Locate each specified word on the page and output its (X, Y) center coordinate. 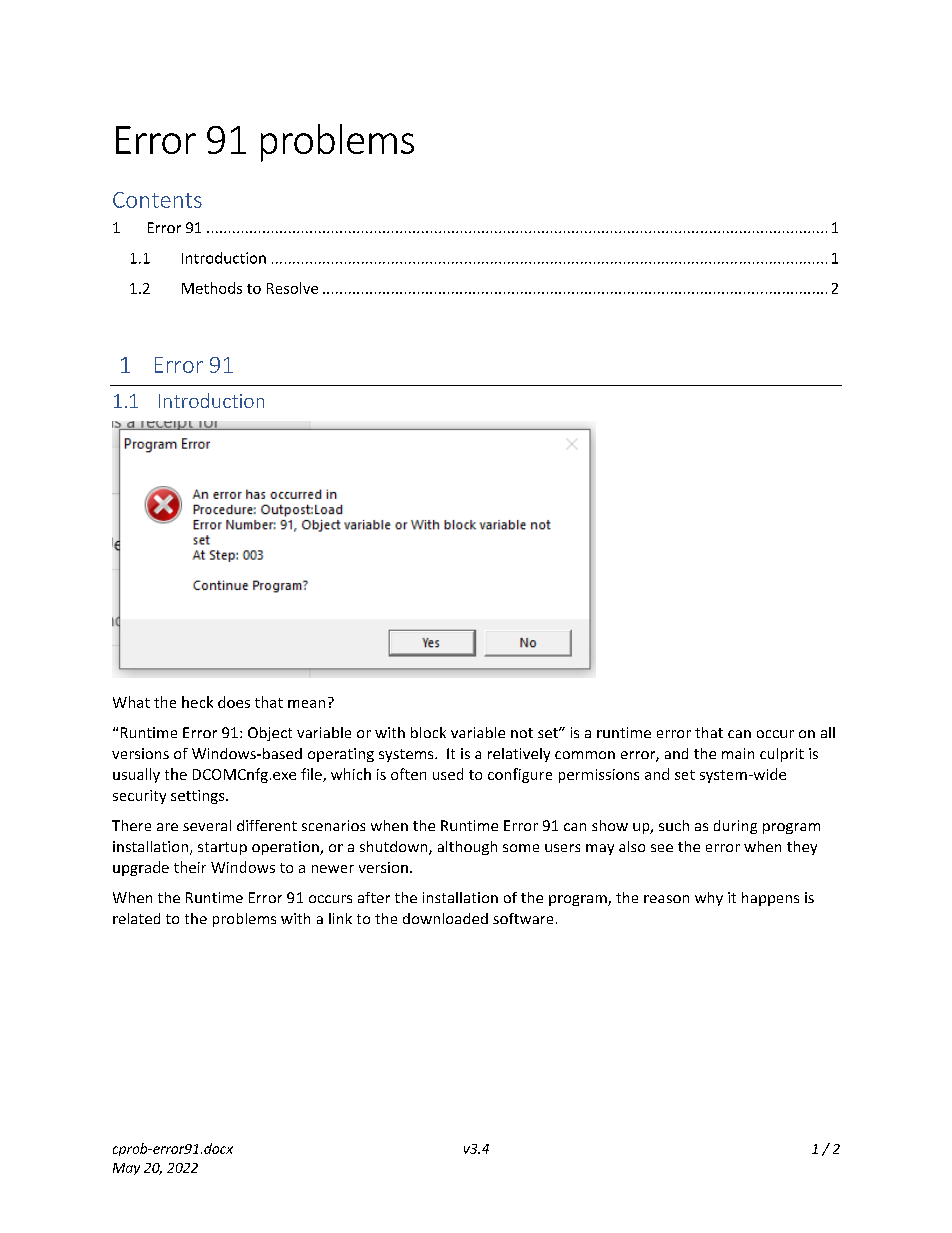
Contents (157, 200)
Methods (212, 288)
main (738, 753)
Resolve (292, 288)
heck (197, 702)
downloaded (445, 918)
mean (306, 704)
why (709, 899)
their (190, 867)
